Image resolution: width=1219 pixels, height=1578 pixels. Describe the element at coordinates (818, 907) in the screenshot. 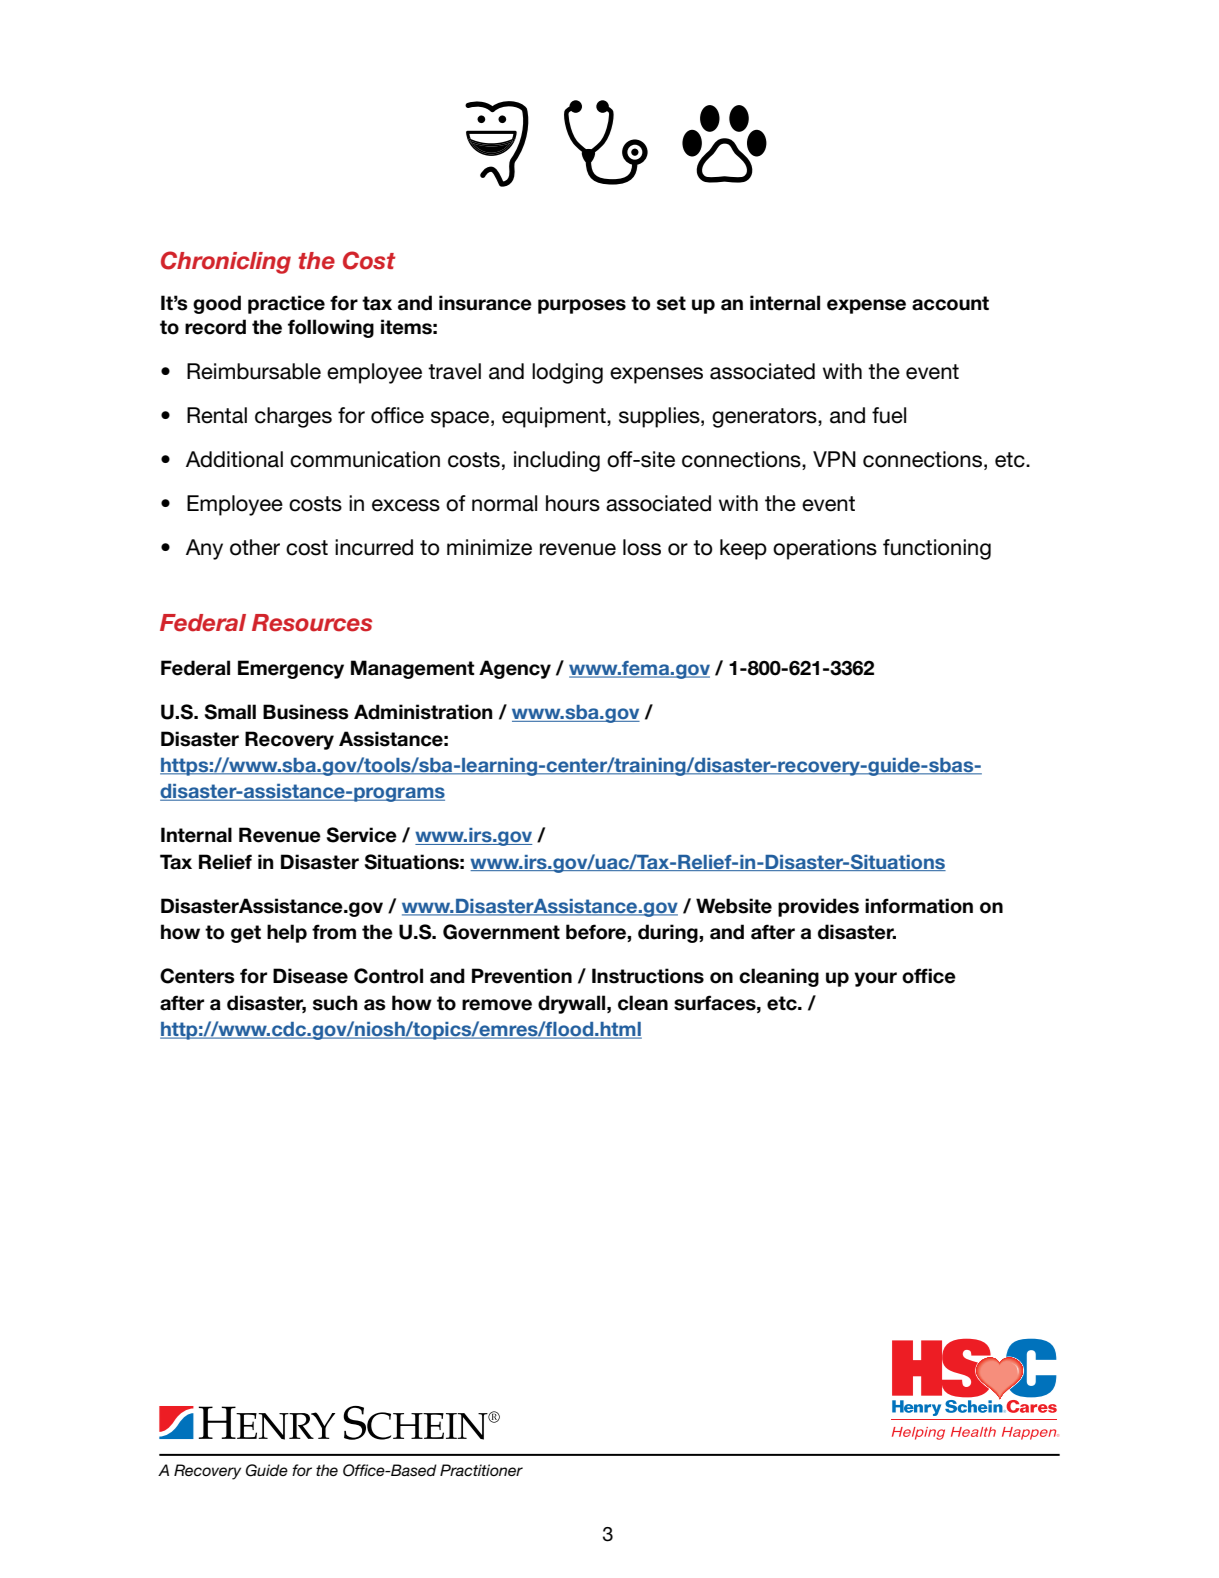

I see `provides` at that location.
